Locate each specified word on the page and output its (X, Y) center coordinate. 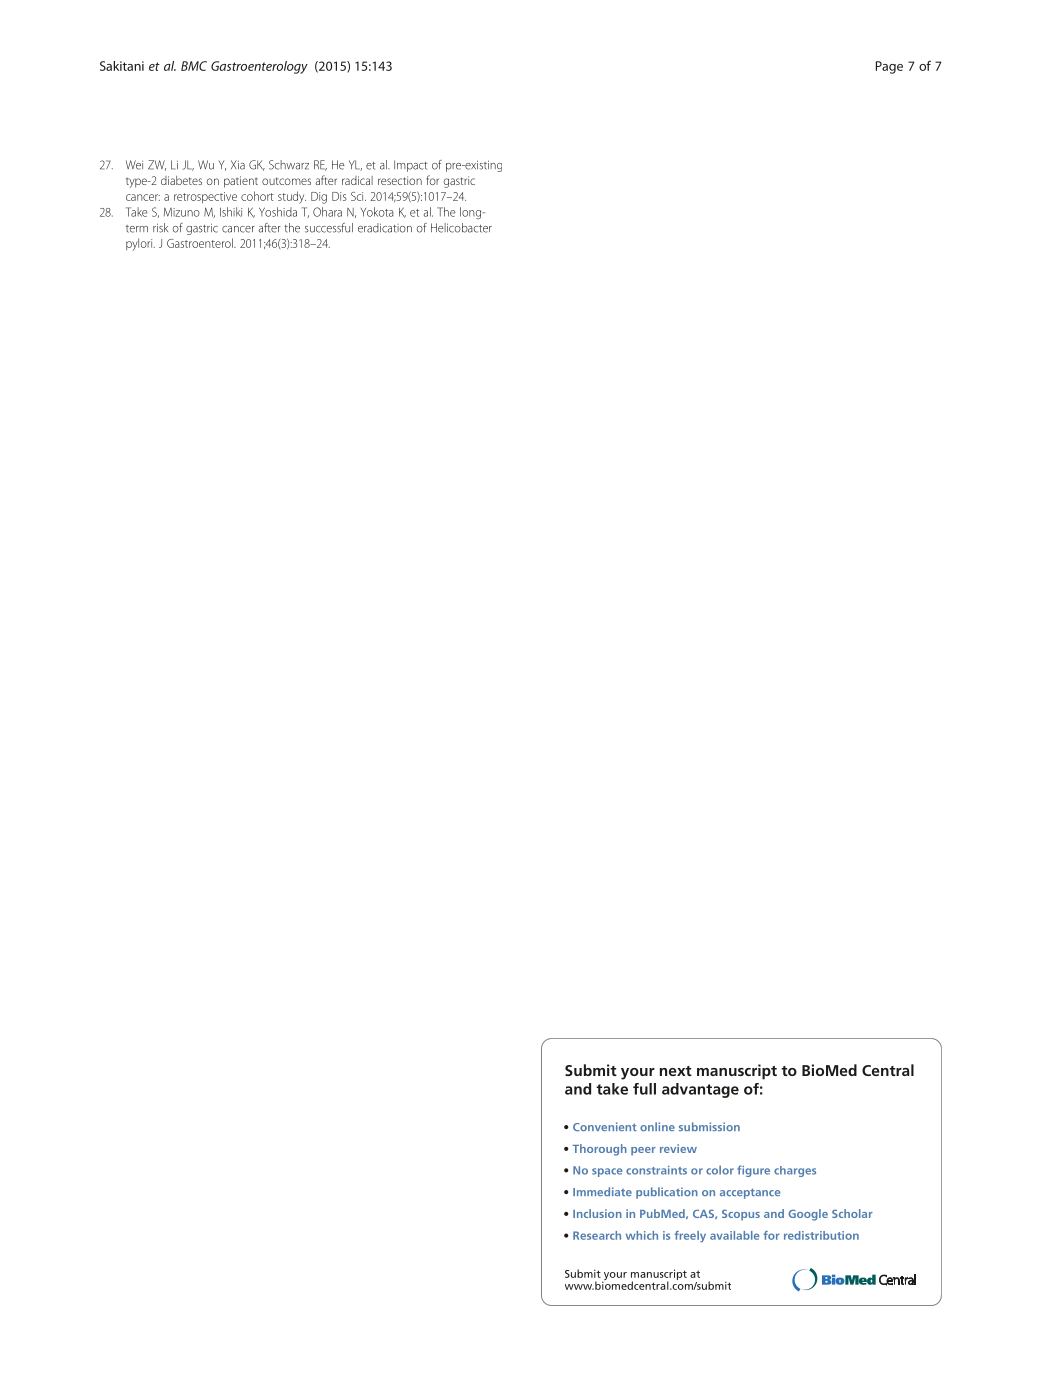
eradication (385, 228)
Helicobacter (461, 228)
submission (709, 1126)
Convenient (605, 1126)
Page (889, 67)
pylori (140, 244)
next (676, 1071)
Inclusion (597, 1213)
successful (329, 228)
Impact (411, 166)
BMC (194, 66)
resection (400, 180)
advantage (700, 1090)
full (644, 1089)
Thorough (599, 1150)
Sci (358, 196)
